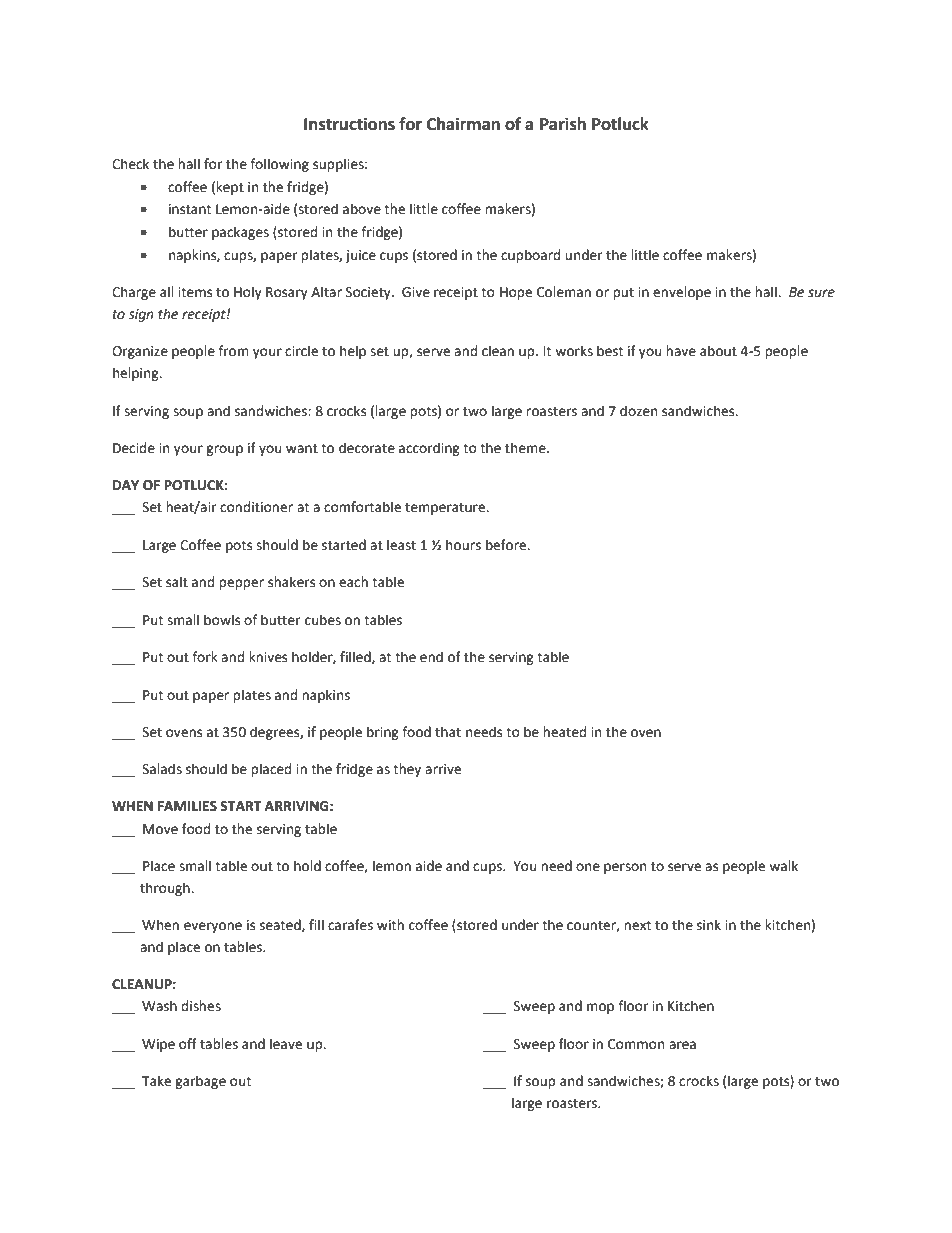  Describe the element at coordinates (205, 657) in the screenshot. I see `fork` at that location.
